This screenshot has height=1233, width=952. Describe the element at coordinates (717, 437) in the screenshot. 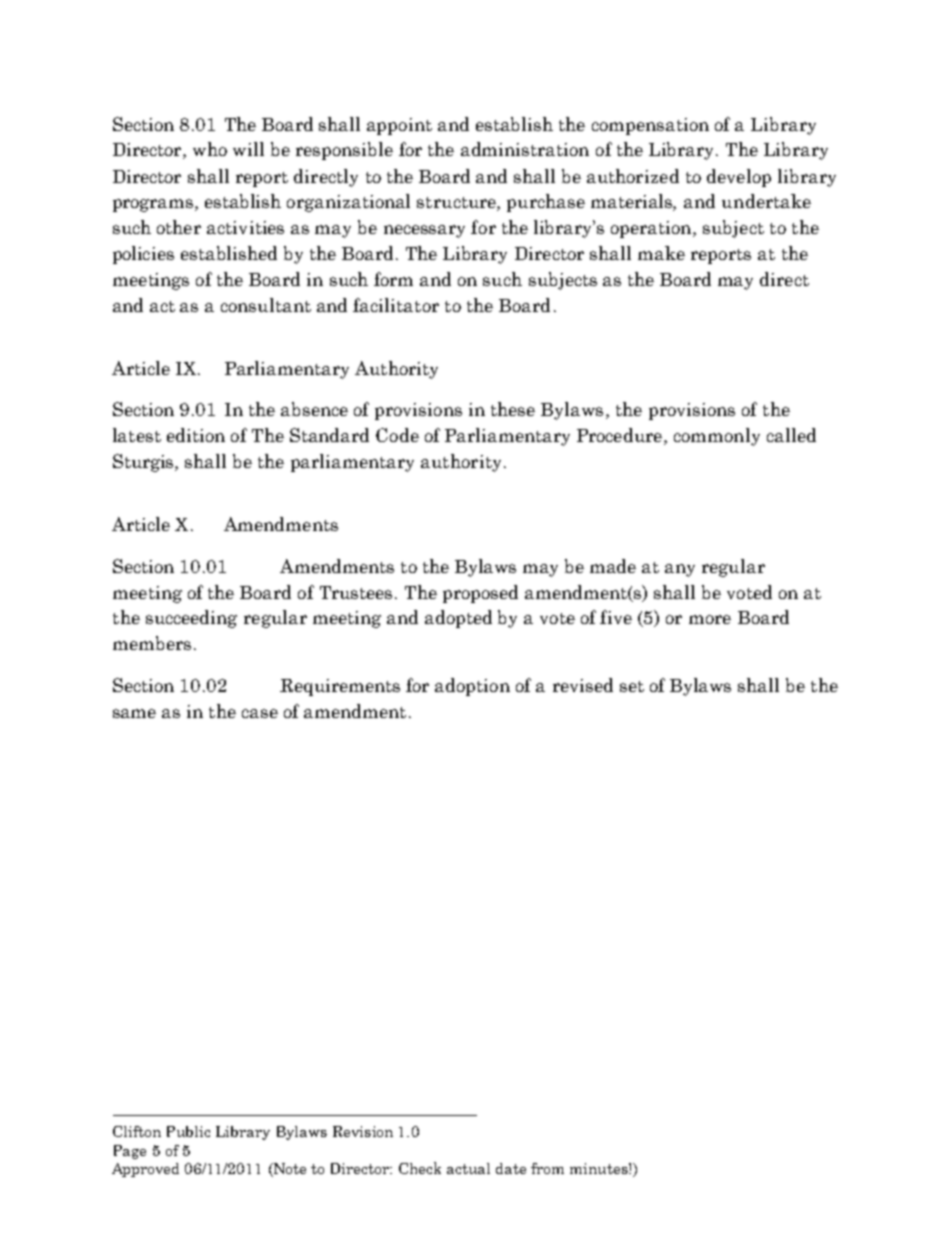

I see `commonly` at that location.
